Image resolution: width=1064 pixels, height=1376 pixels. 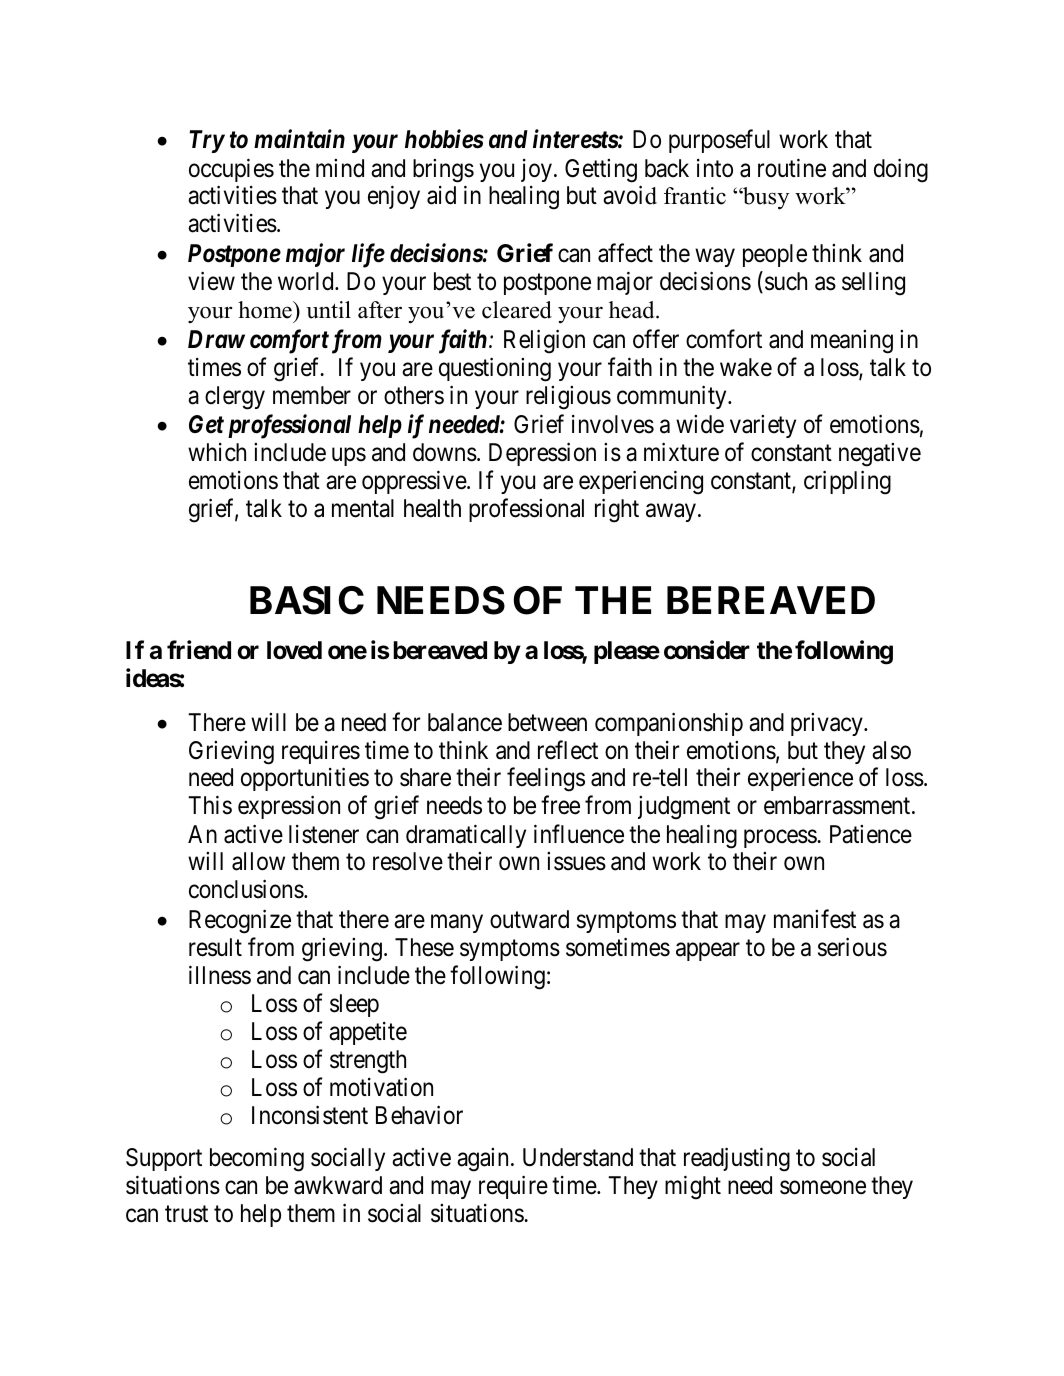 I want to click on privacy, so click(x=828, y=724).
